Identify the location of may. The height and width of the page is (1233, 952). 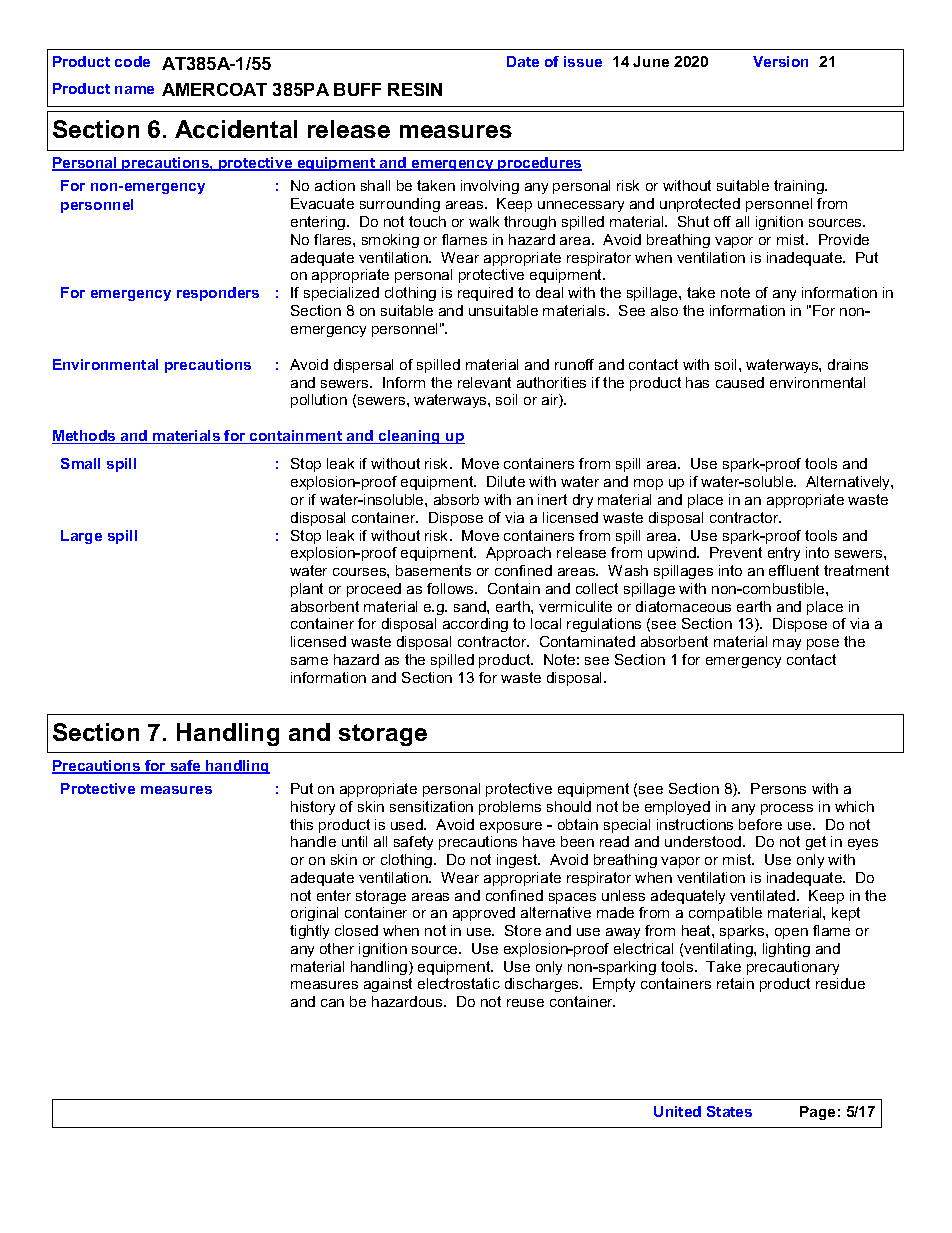
(787, 644).
